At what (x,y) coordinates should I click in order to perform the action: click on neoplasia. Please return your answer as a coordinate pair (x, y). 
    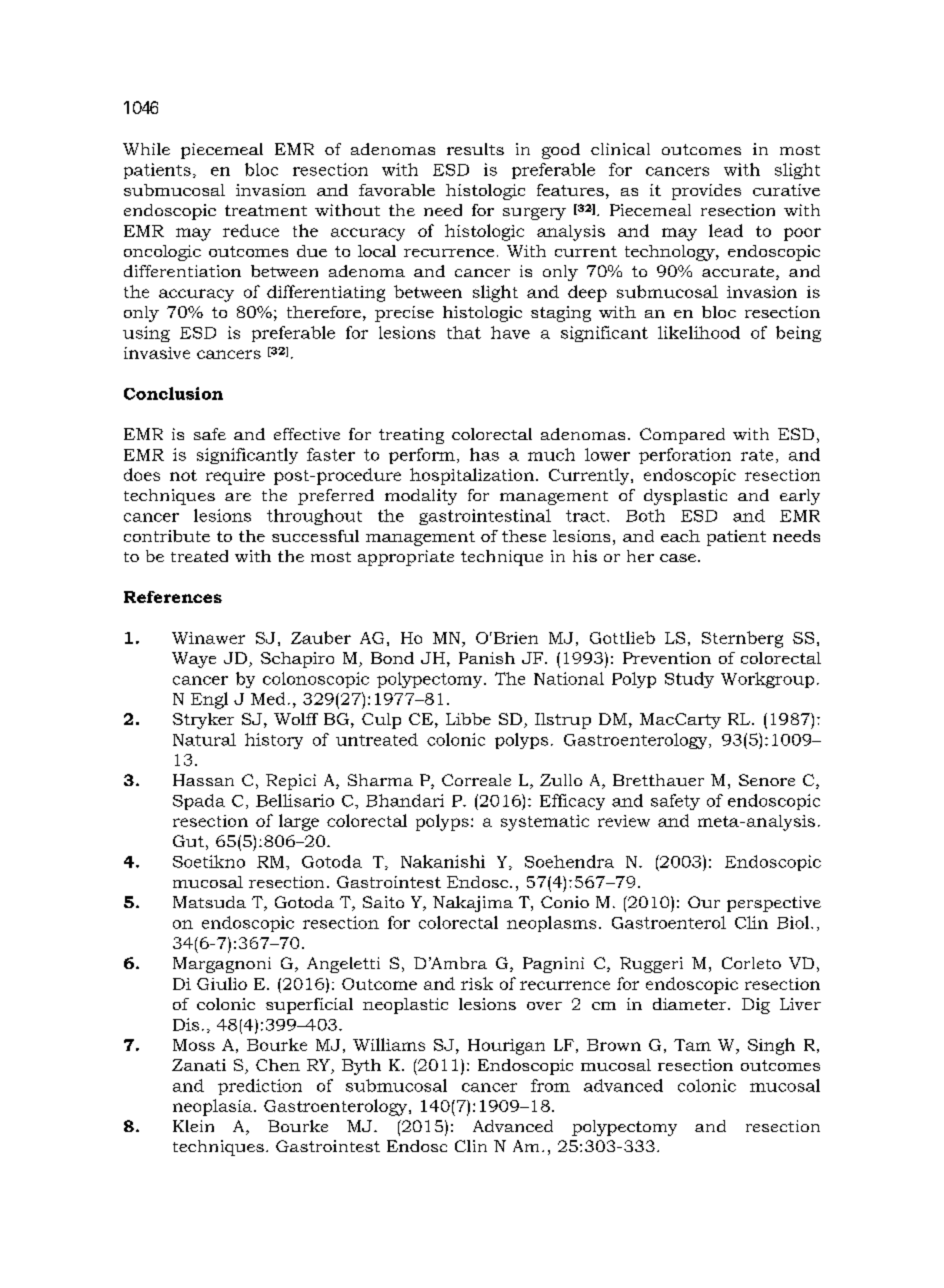
    Looking at the image, I should click on (214, 1107).
